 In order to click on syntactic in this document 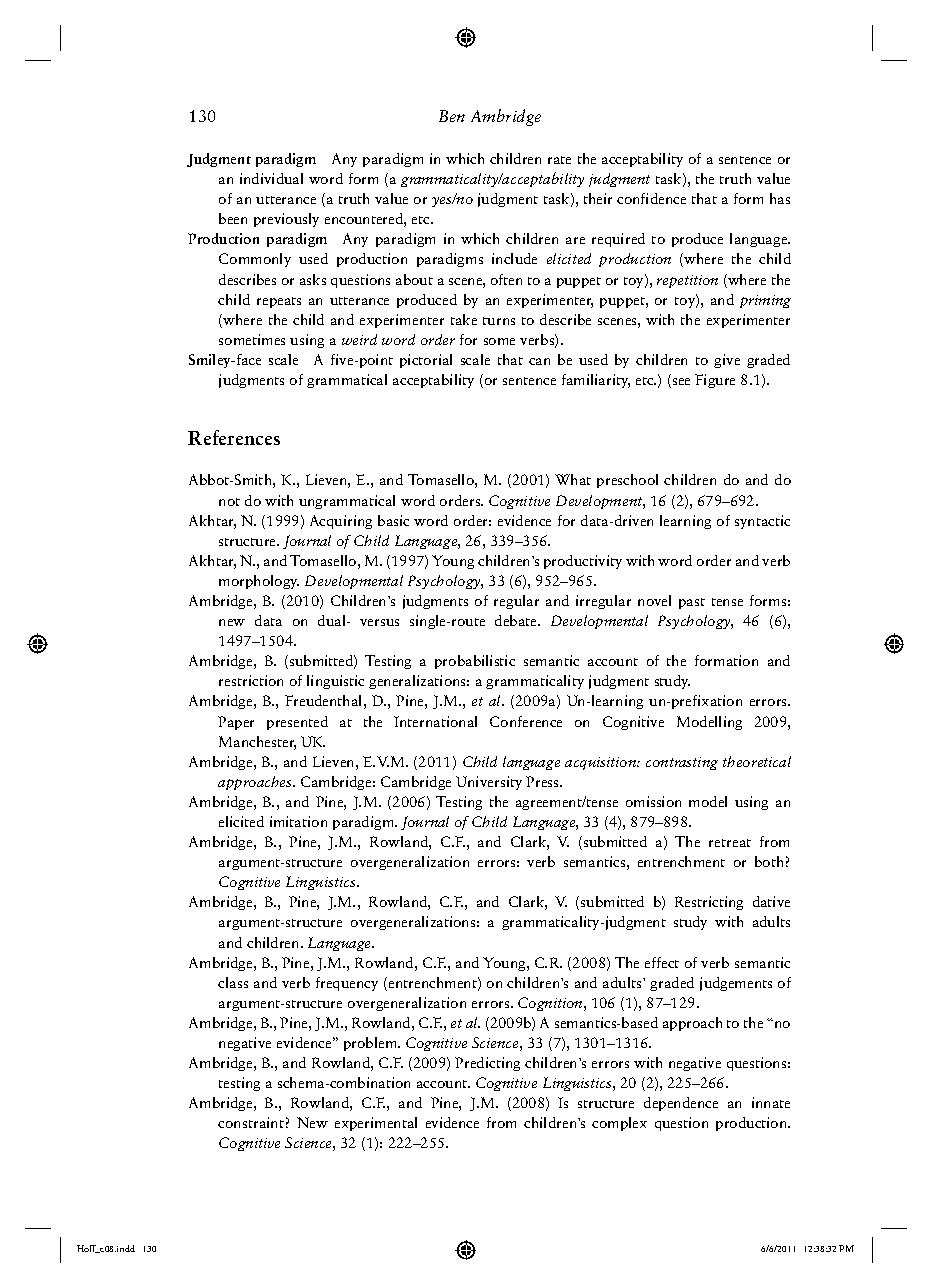, I will do `click(762, 522)`.
